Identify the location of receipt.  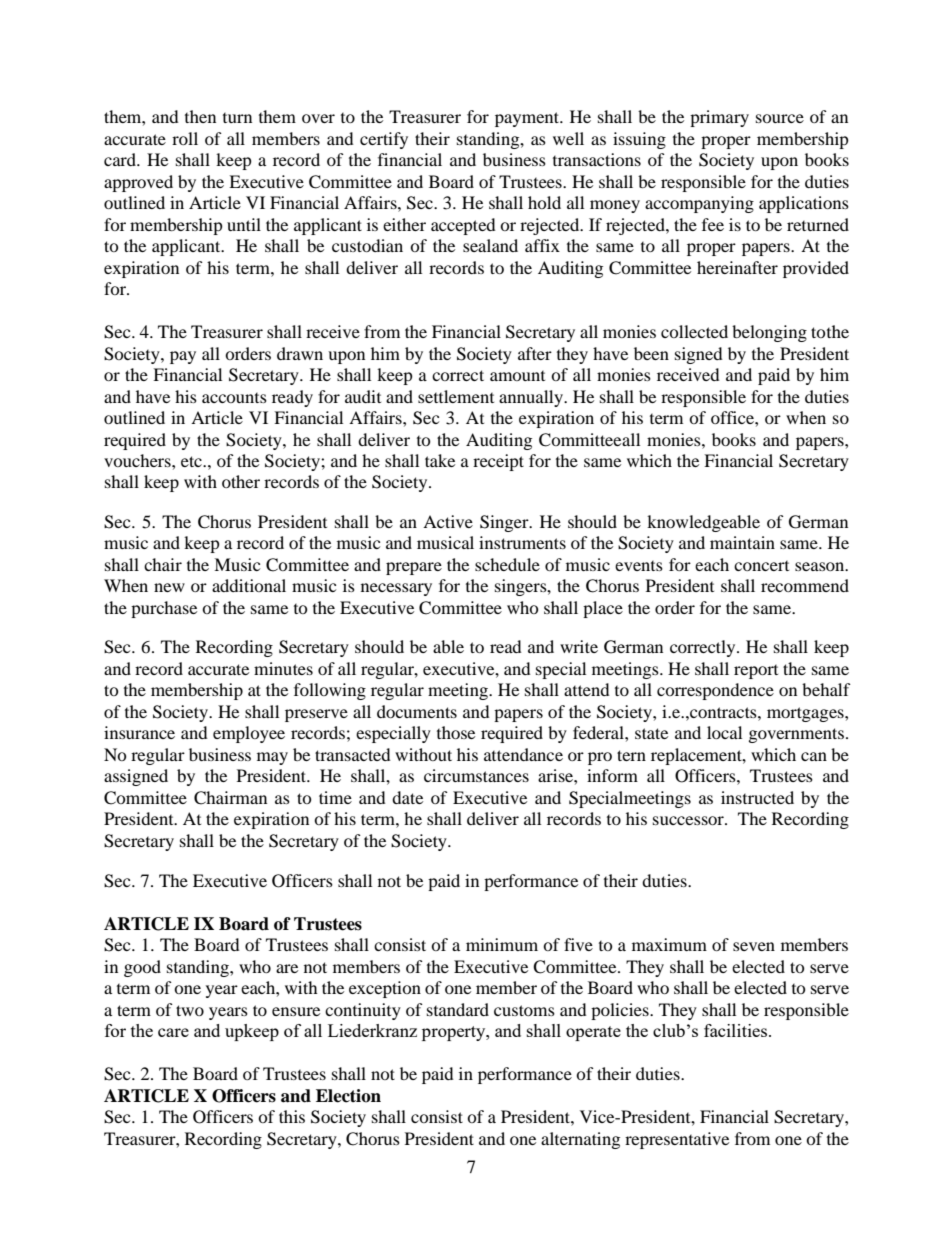
(498, 462).
